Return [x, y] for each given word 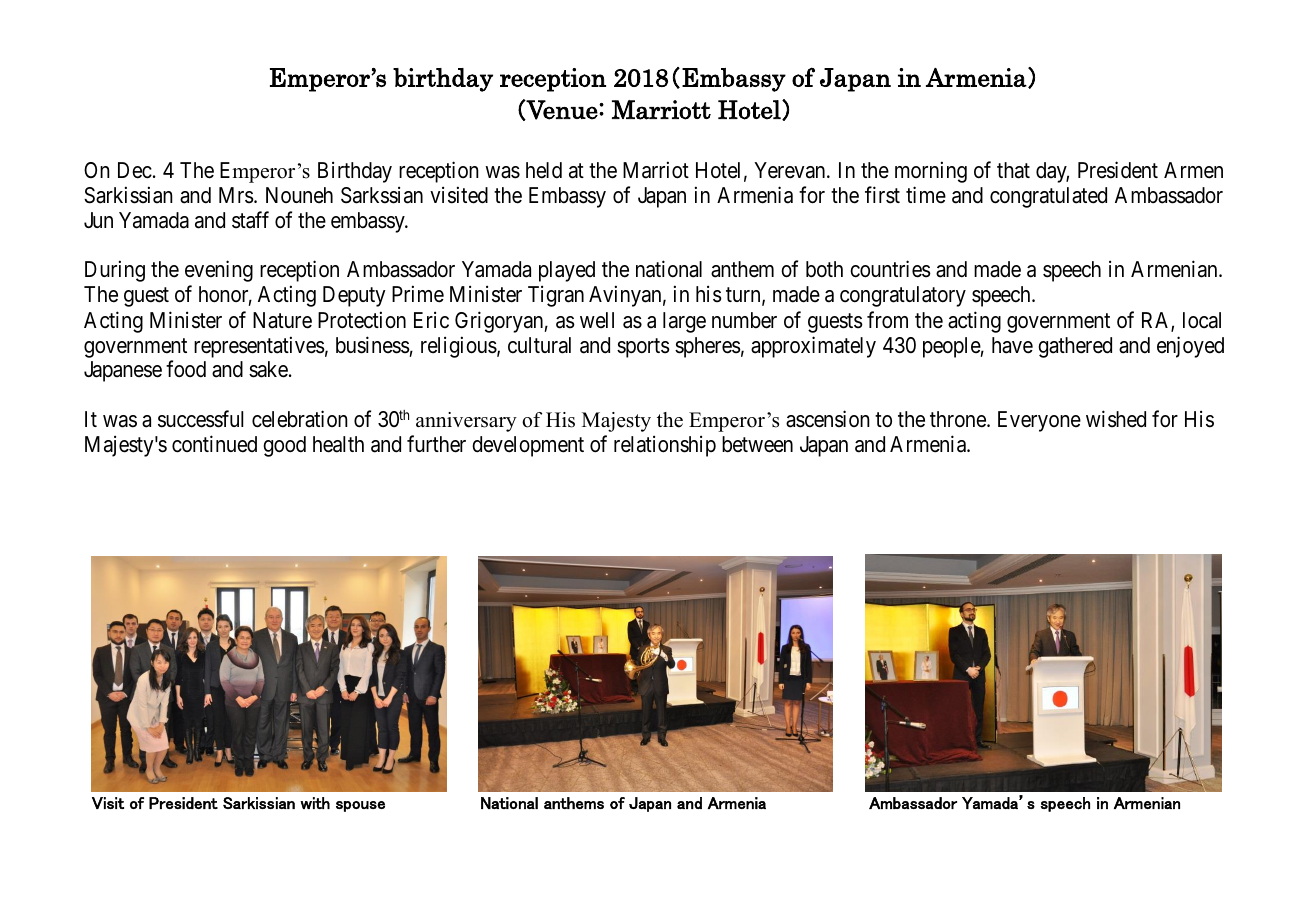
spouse [360, 806]
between [757, 444]
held [544, 170]
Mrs [236, 195]
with [315, 803]
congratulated [1048, 197]
